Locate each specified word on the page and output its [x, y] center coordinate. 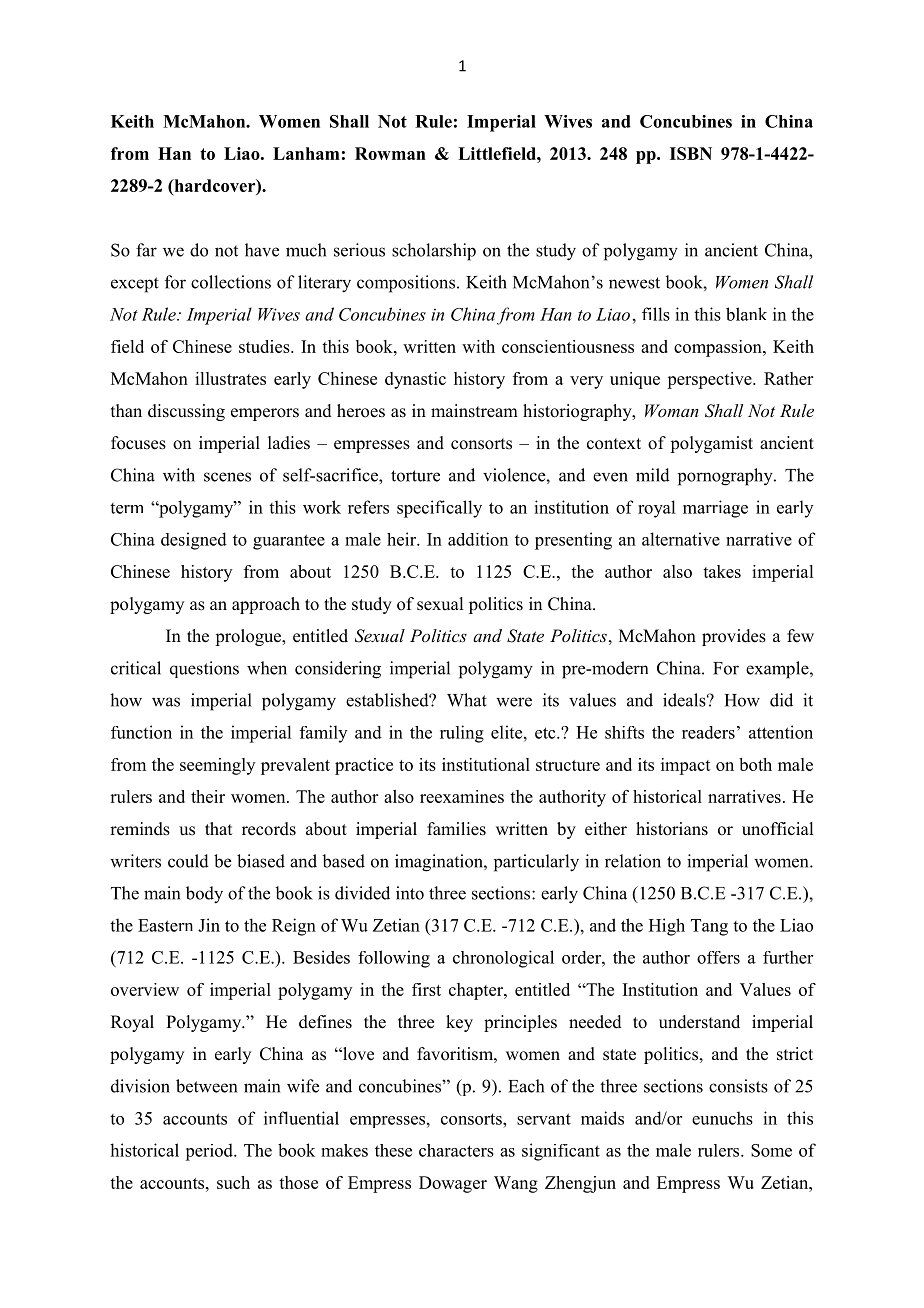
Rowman [390, 153]
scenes [227, 477]
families [456, 829]
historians [672, 829]
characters [456, 1150]
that [218, 828]
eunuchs [722, 1118]
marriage [715, 509]
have [262, 250]
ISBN [691, 153]
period [210, 1152]
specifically [439, 509]
